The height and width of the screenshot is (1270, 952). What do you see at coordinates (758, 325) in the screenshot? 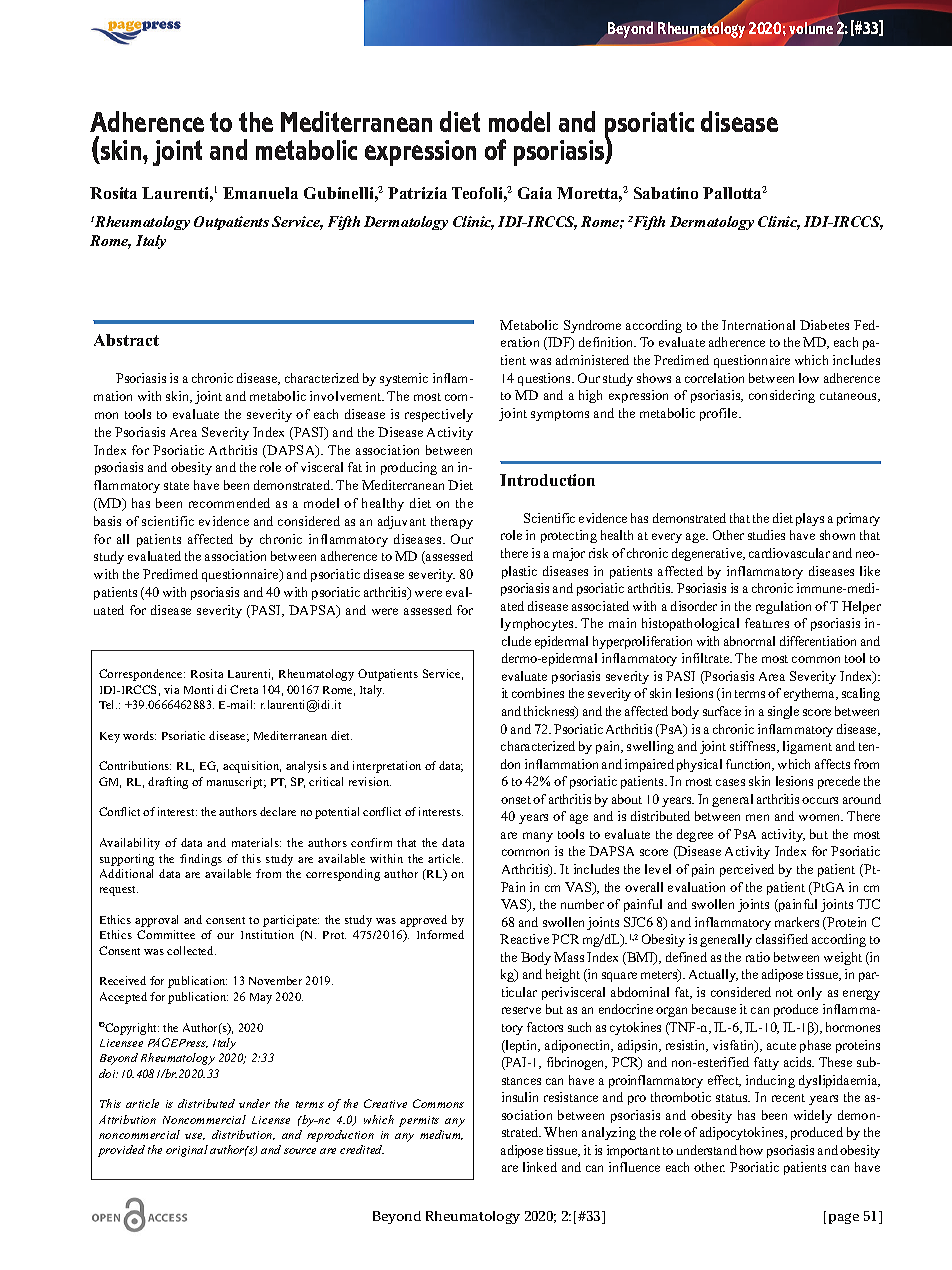
I see `International` at bounding box center [758, 325].
